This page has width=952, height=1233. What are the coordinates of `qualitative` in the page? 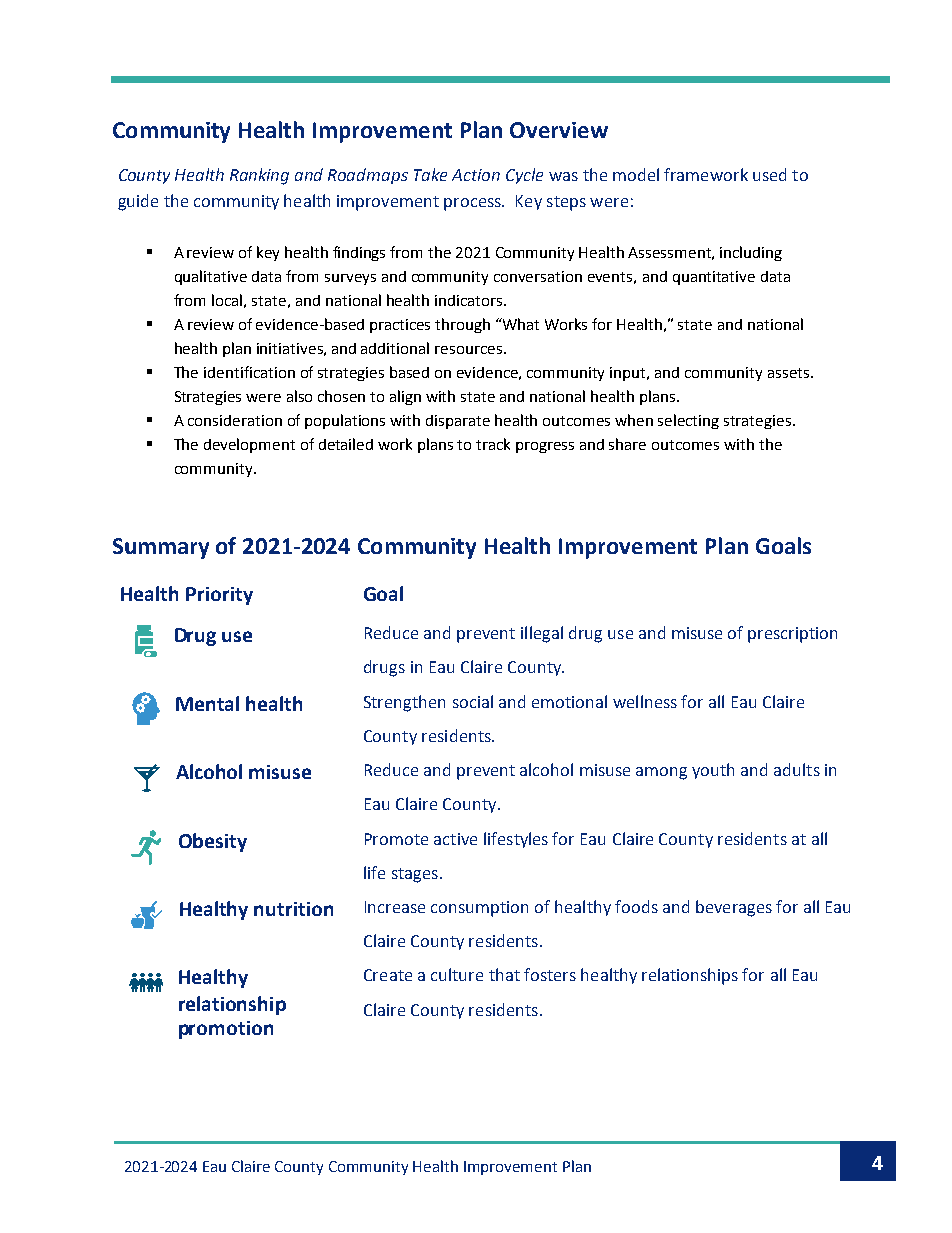 It's located at (211, 277).
